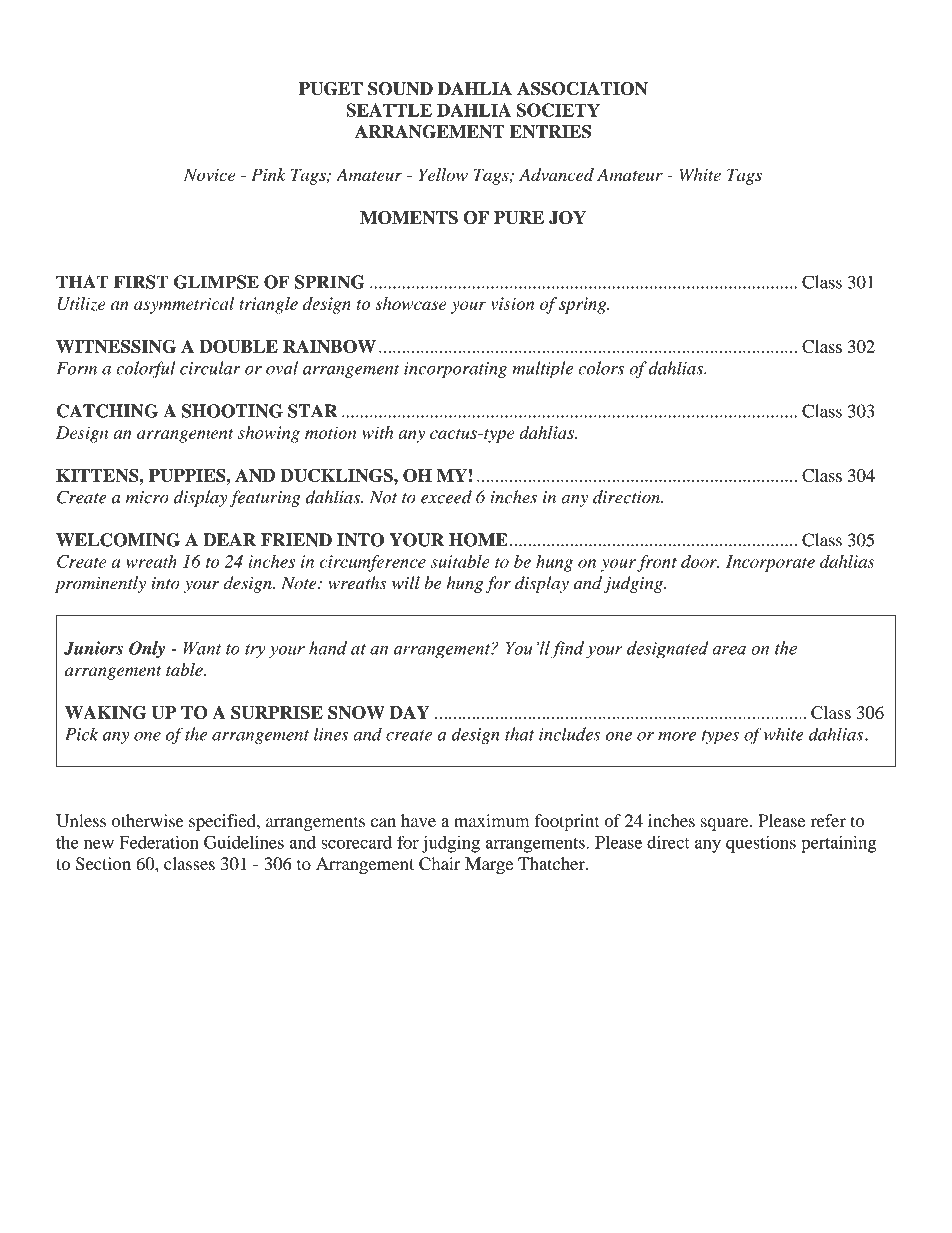 This page has width=952, height=1233. What do you see at coordinates (761, 844) in the page?
I see `questions` at bounding box center [761, 844].
